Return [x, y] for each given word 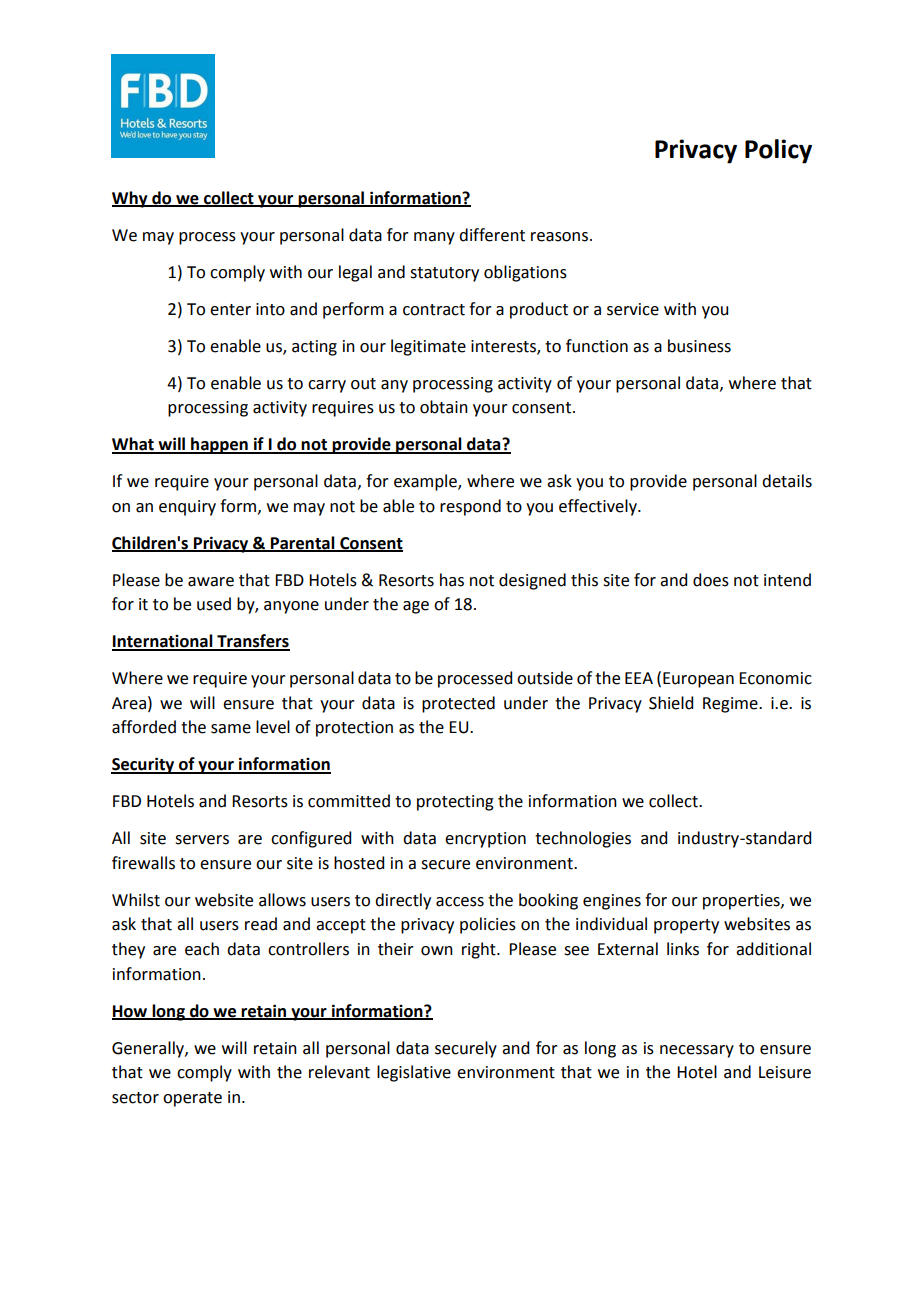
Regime [731, 705]
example [426, 482]
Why [131, 199]
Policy [778, 151]
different [492, 235]
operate [192, 1099]
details [787, 481]
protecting [455, 803]
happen [219, 445]
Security [144, 765]
